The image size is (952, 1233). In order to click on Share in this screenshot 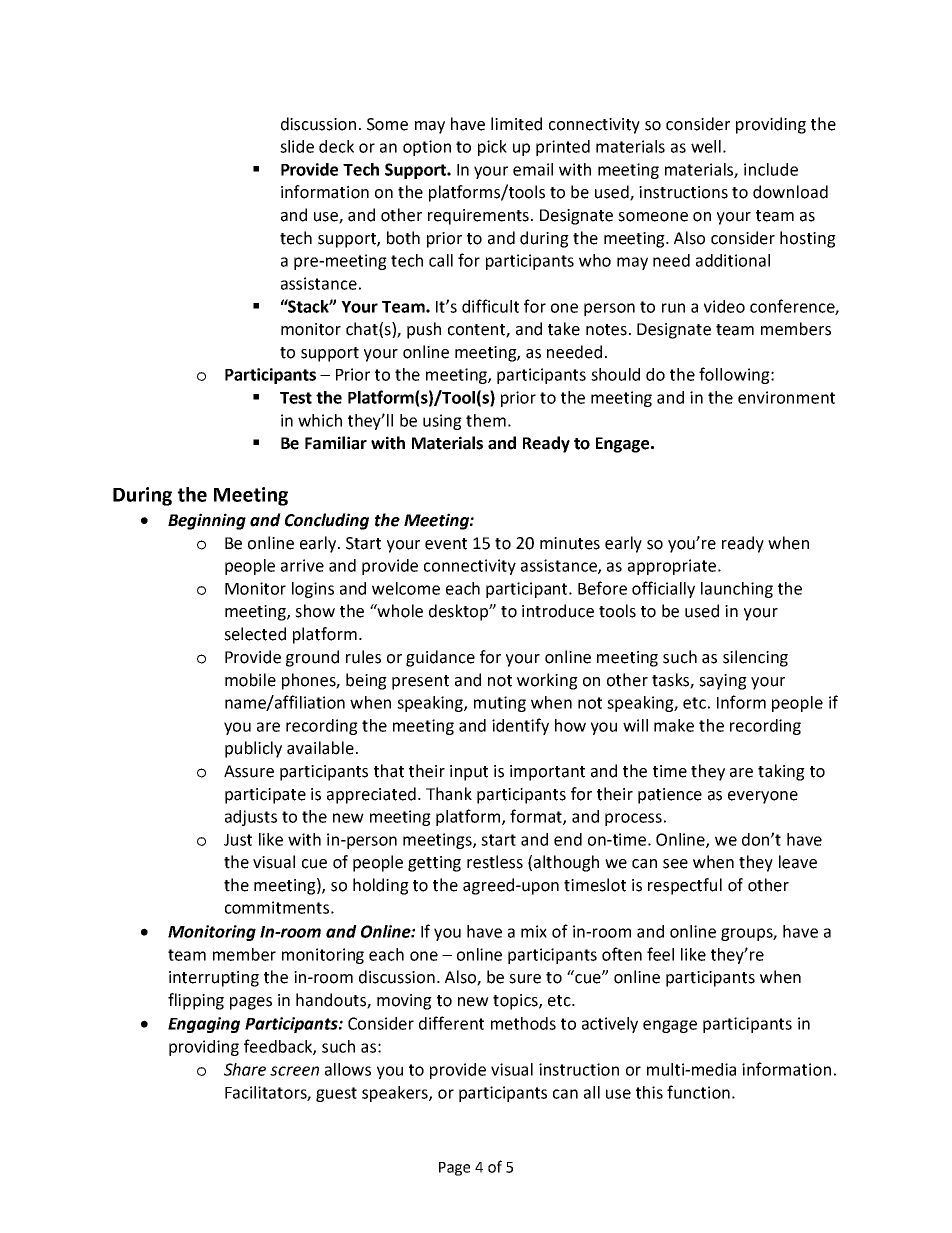, I will do `click(245, 1069)`.
